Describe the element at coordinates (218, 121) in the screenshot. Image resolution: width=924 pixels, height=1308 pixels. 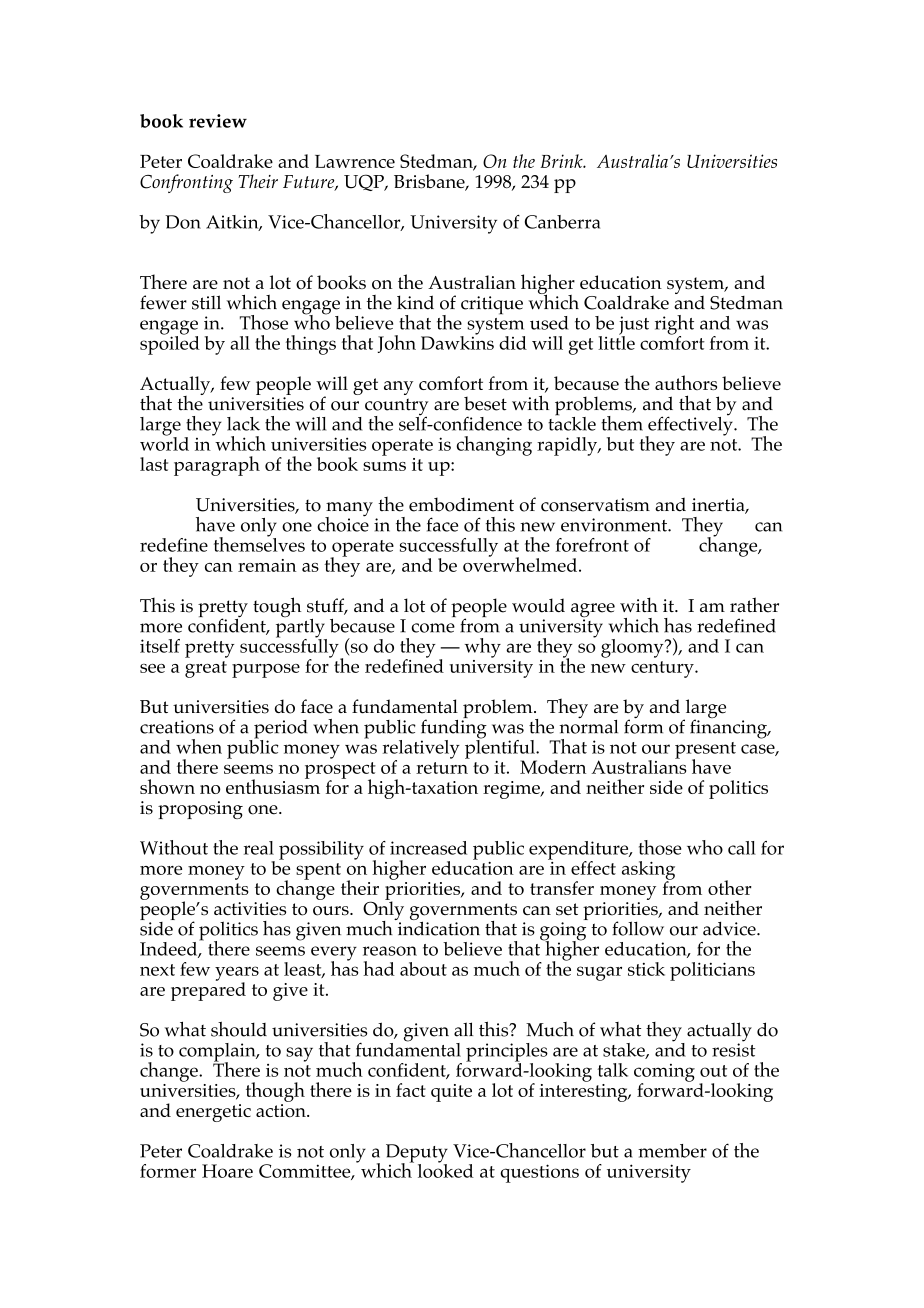
I see `review` at that location.
